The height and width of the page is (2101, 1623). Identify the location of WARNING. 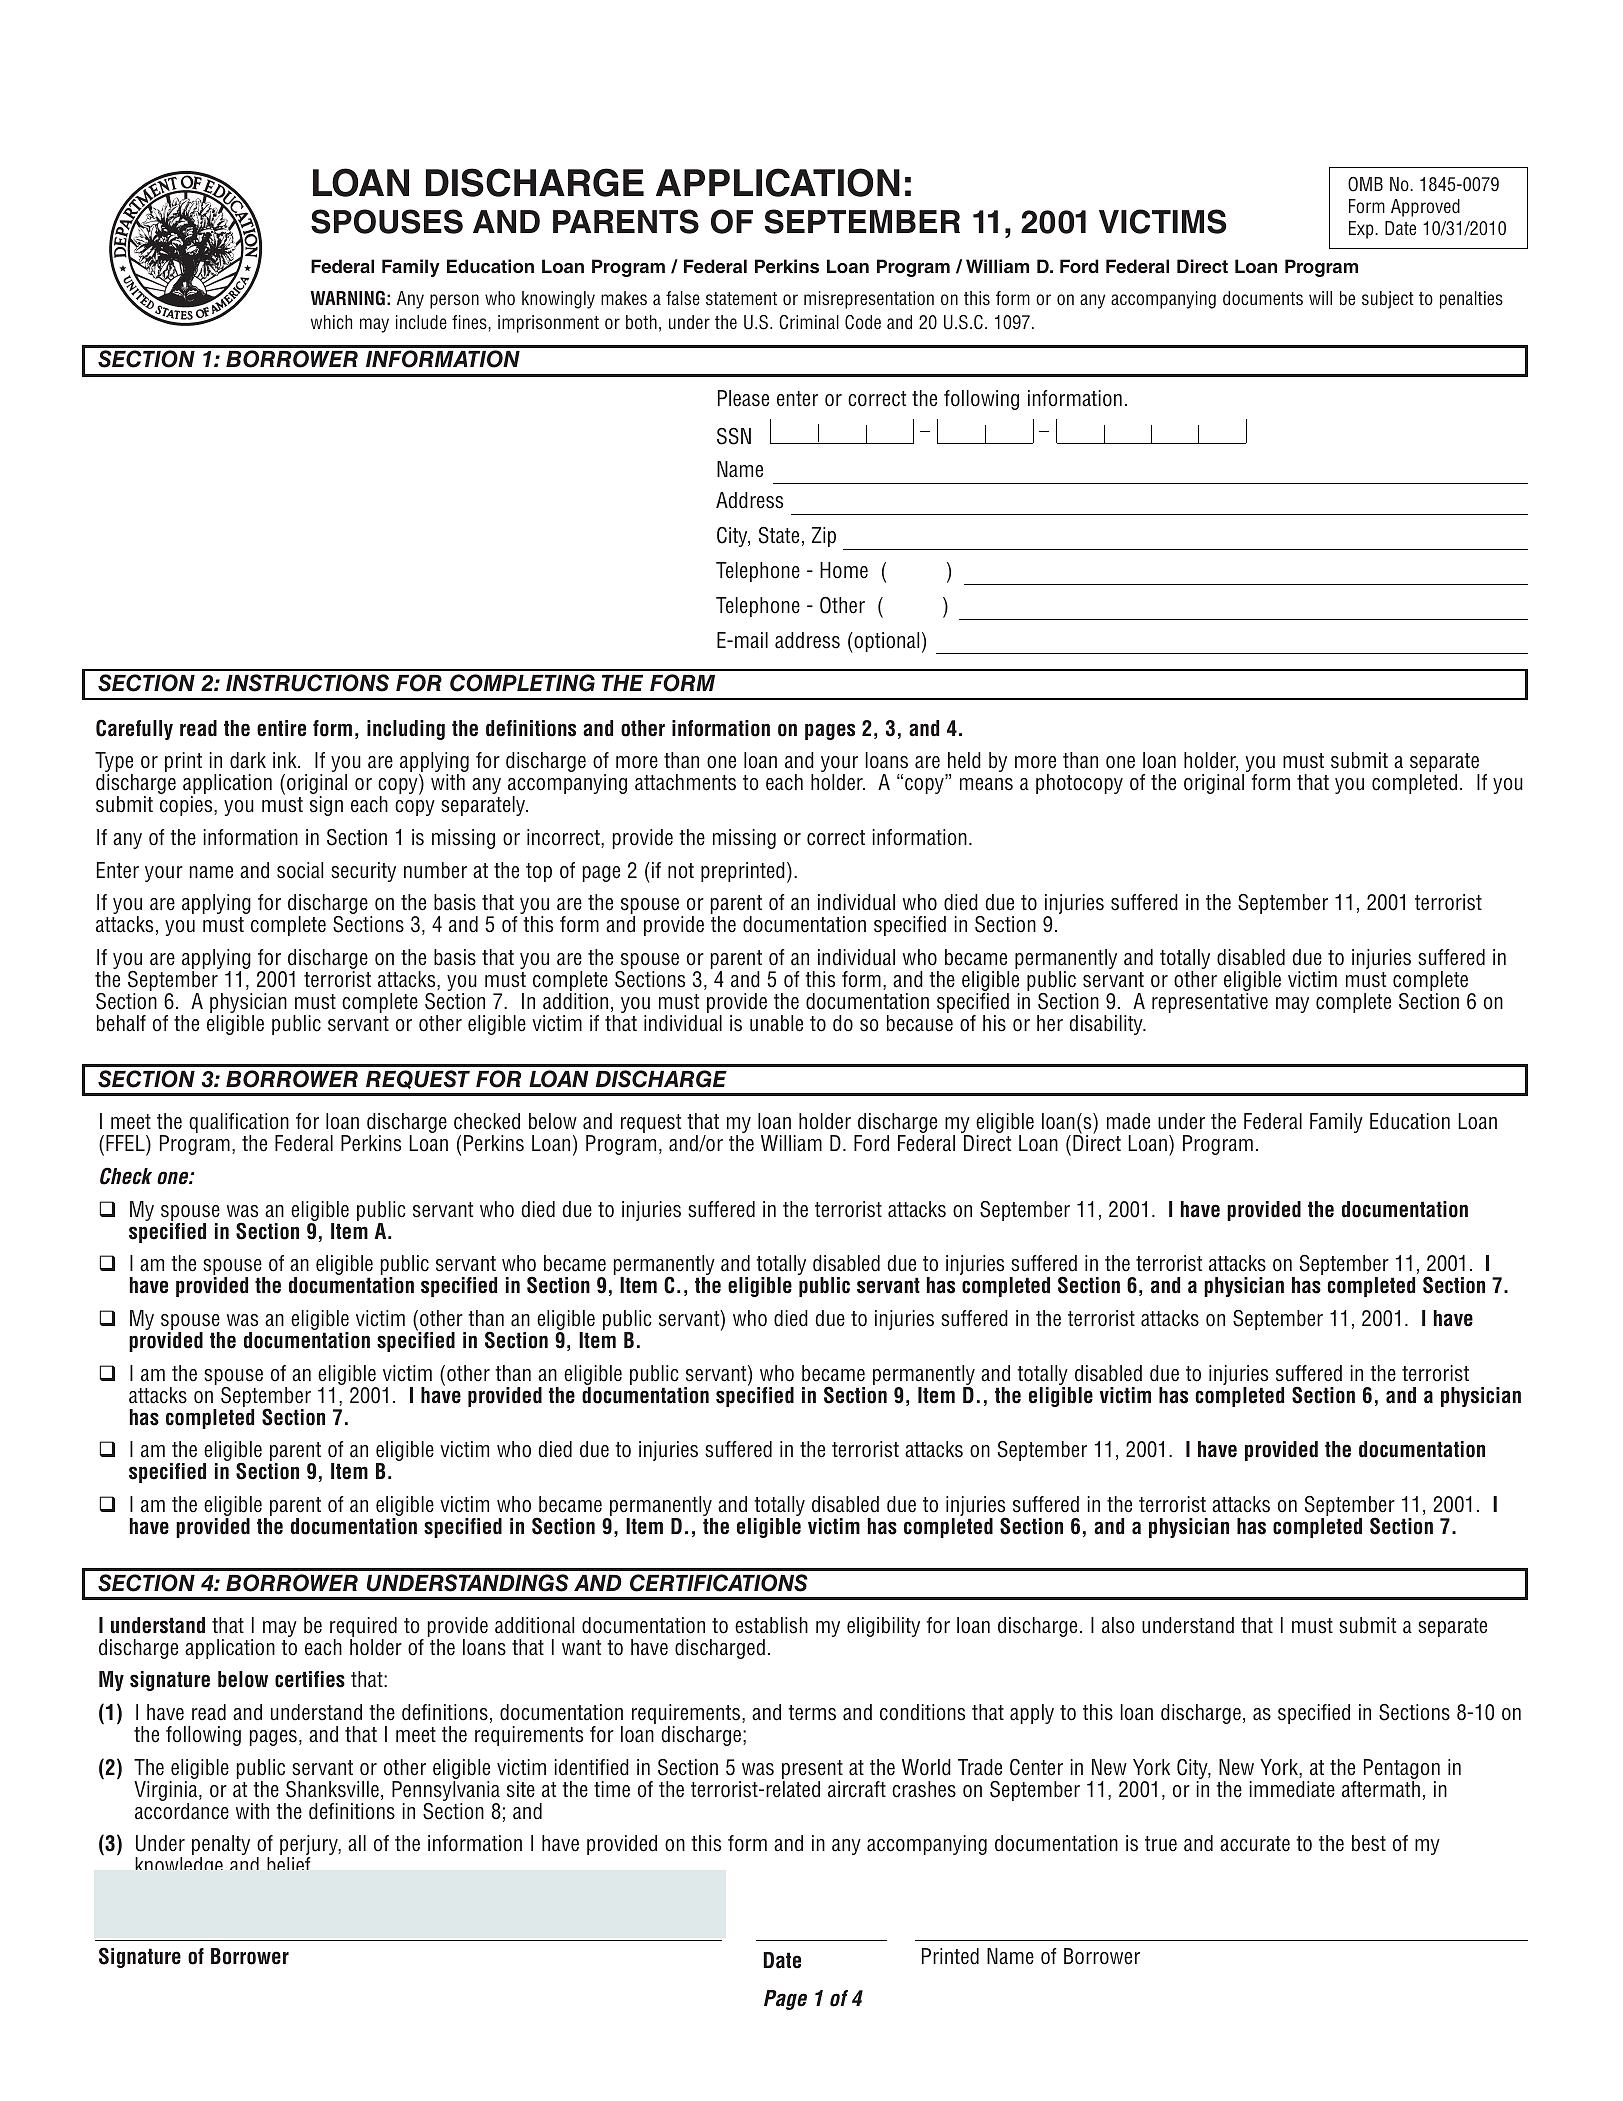
(348, 298).
